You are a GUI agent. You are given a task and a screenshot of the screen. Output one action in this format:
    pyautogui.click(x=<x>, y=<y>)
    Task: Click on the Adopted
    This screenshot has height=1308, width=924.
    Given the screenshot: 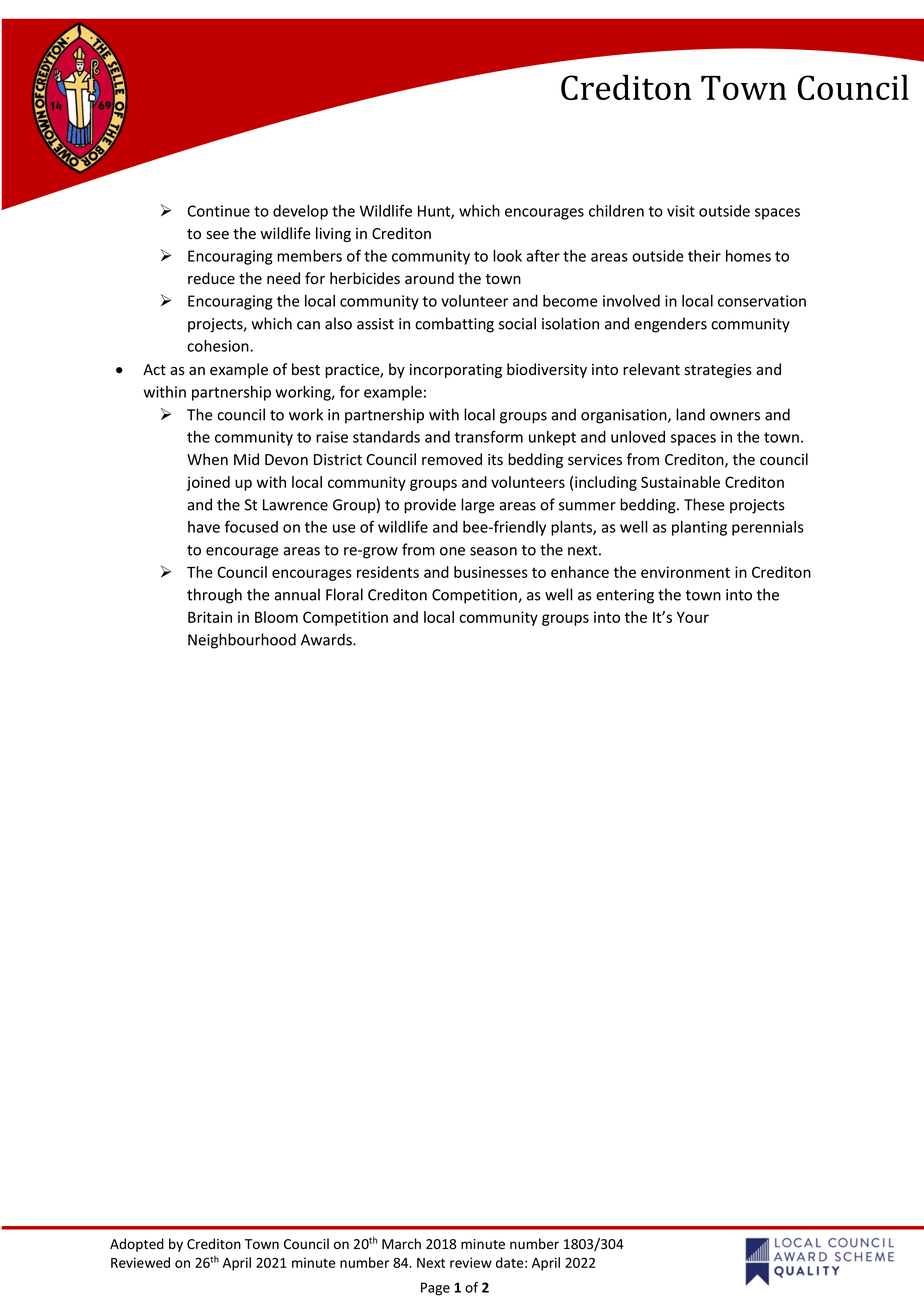 What is the action you would take?
    pyautogui.click(x=137, y=1245)
